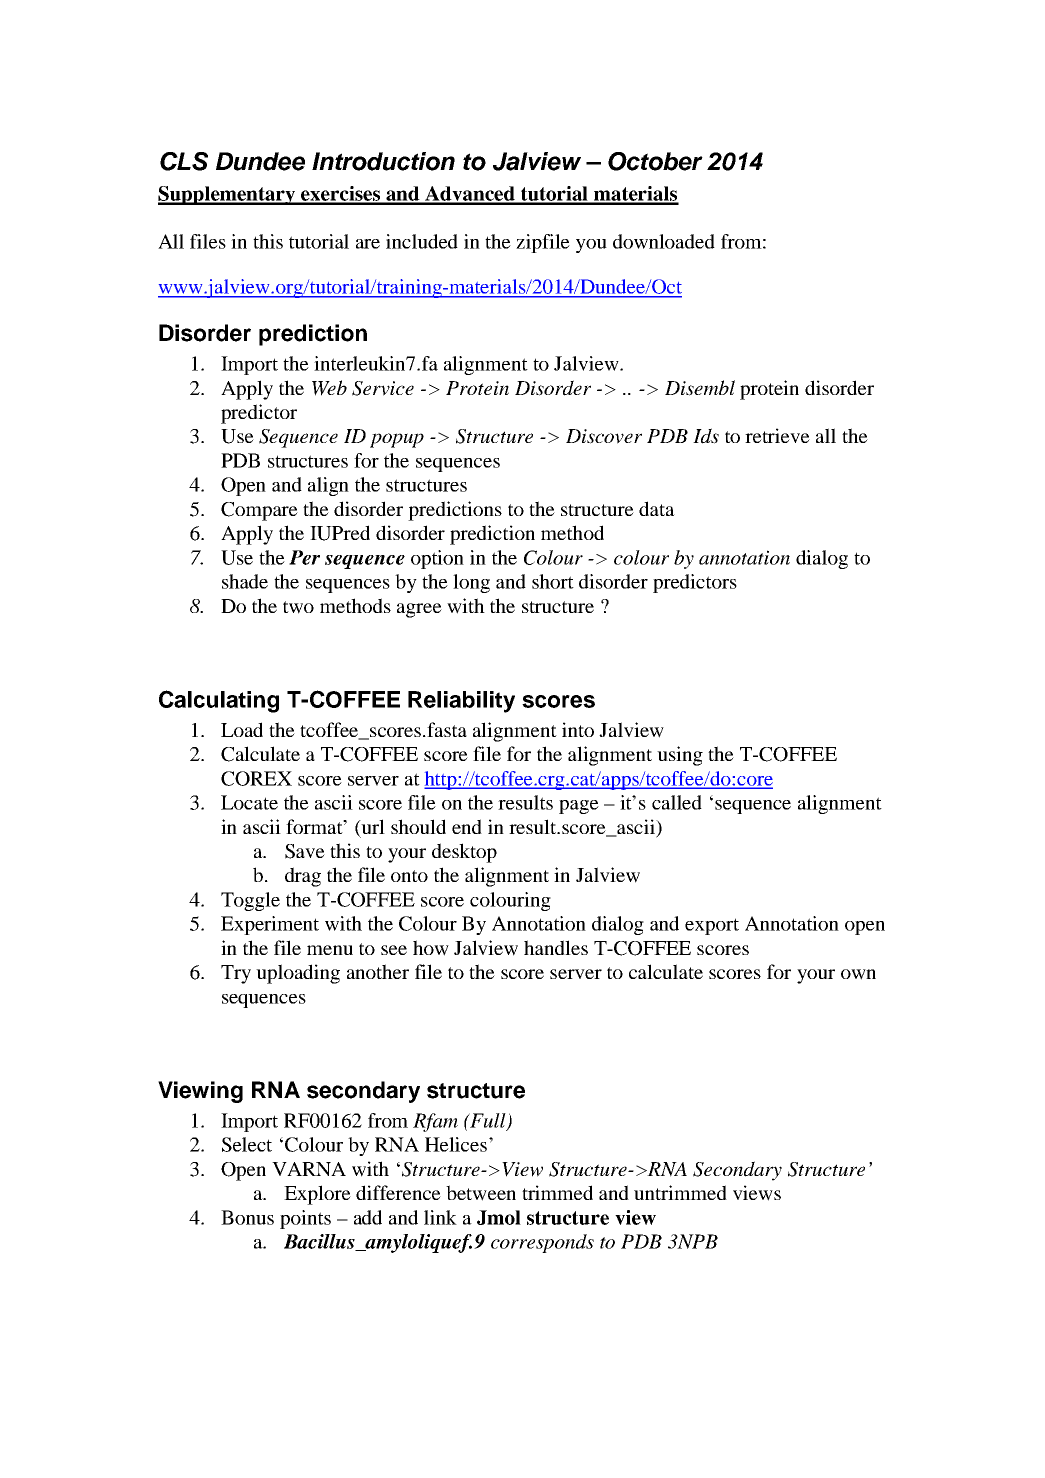 The width and height of the screenshot is (1045, 1478). What do you see at coordinates (245, 581) in the screenshot?
I see `shade` at bounding box center [245, 581].
